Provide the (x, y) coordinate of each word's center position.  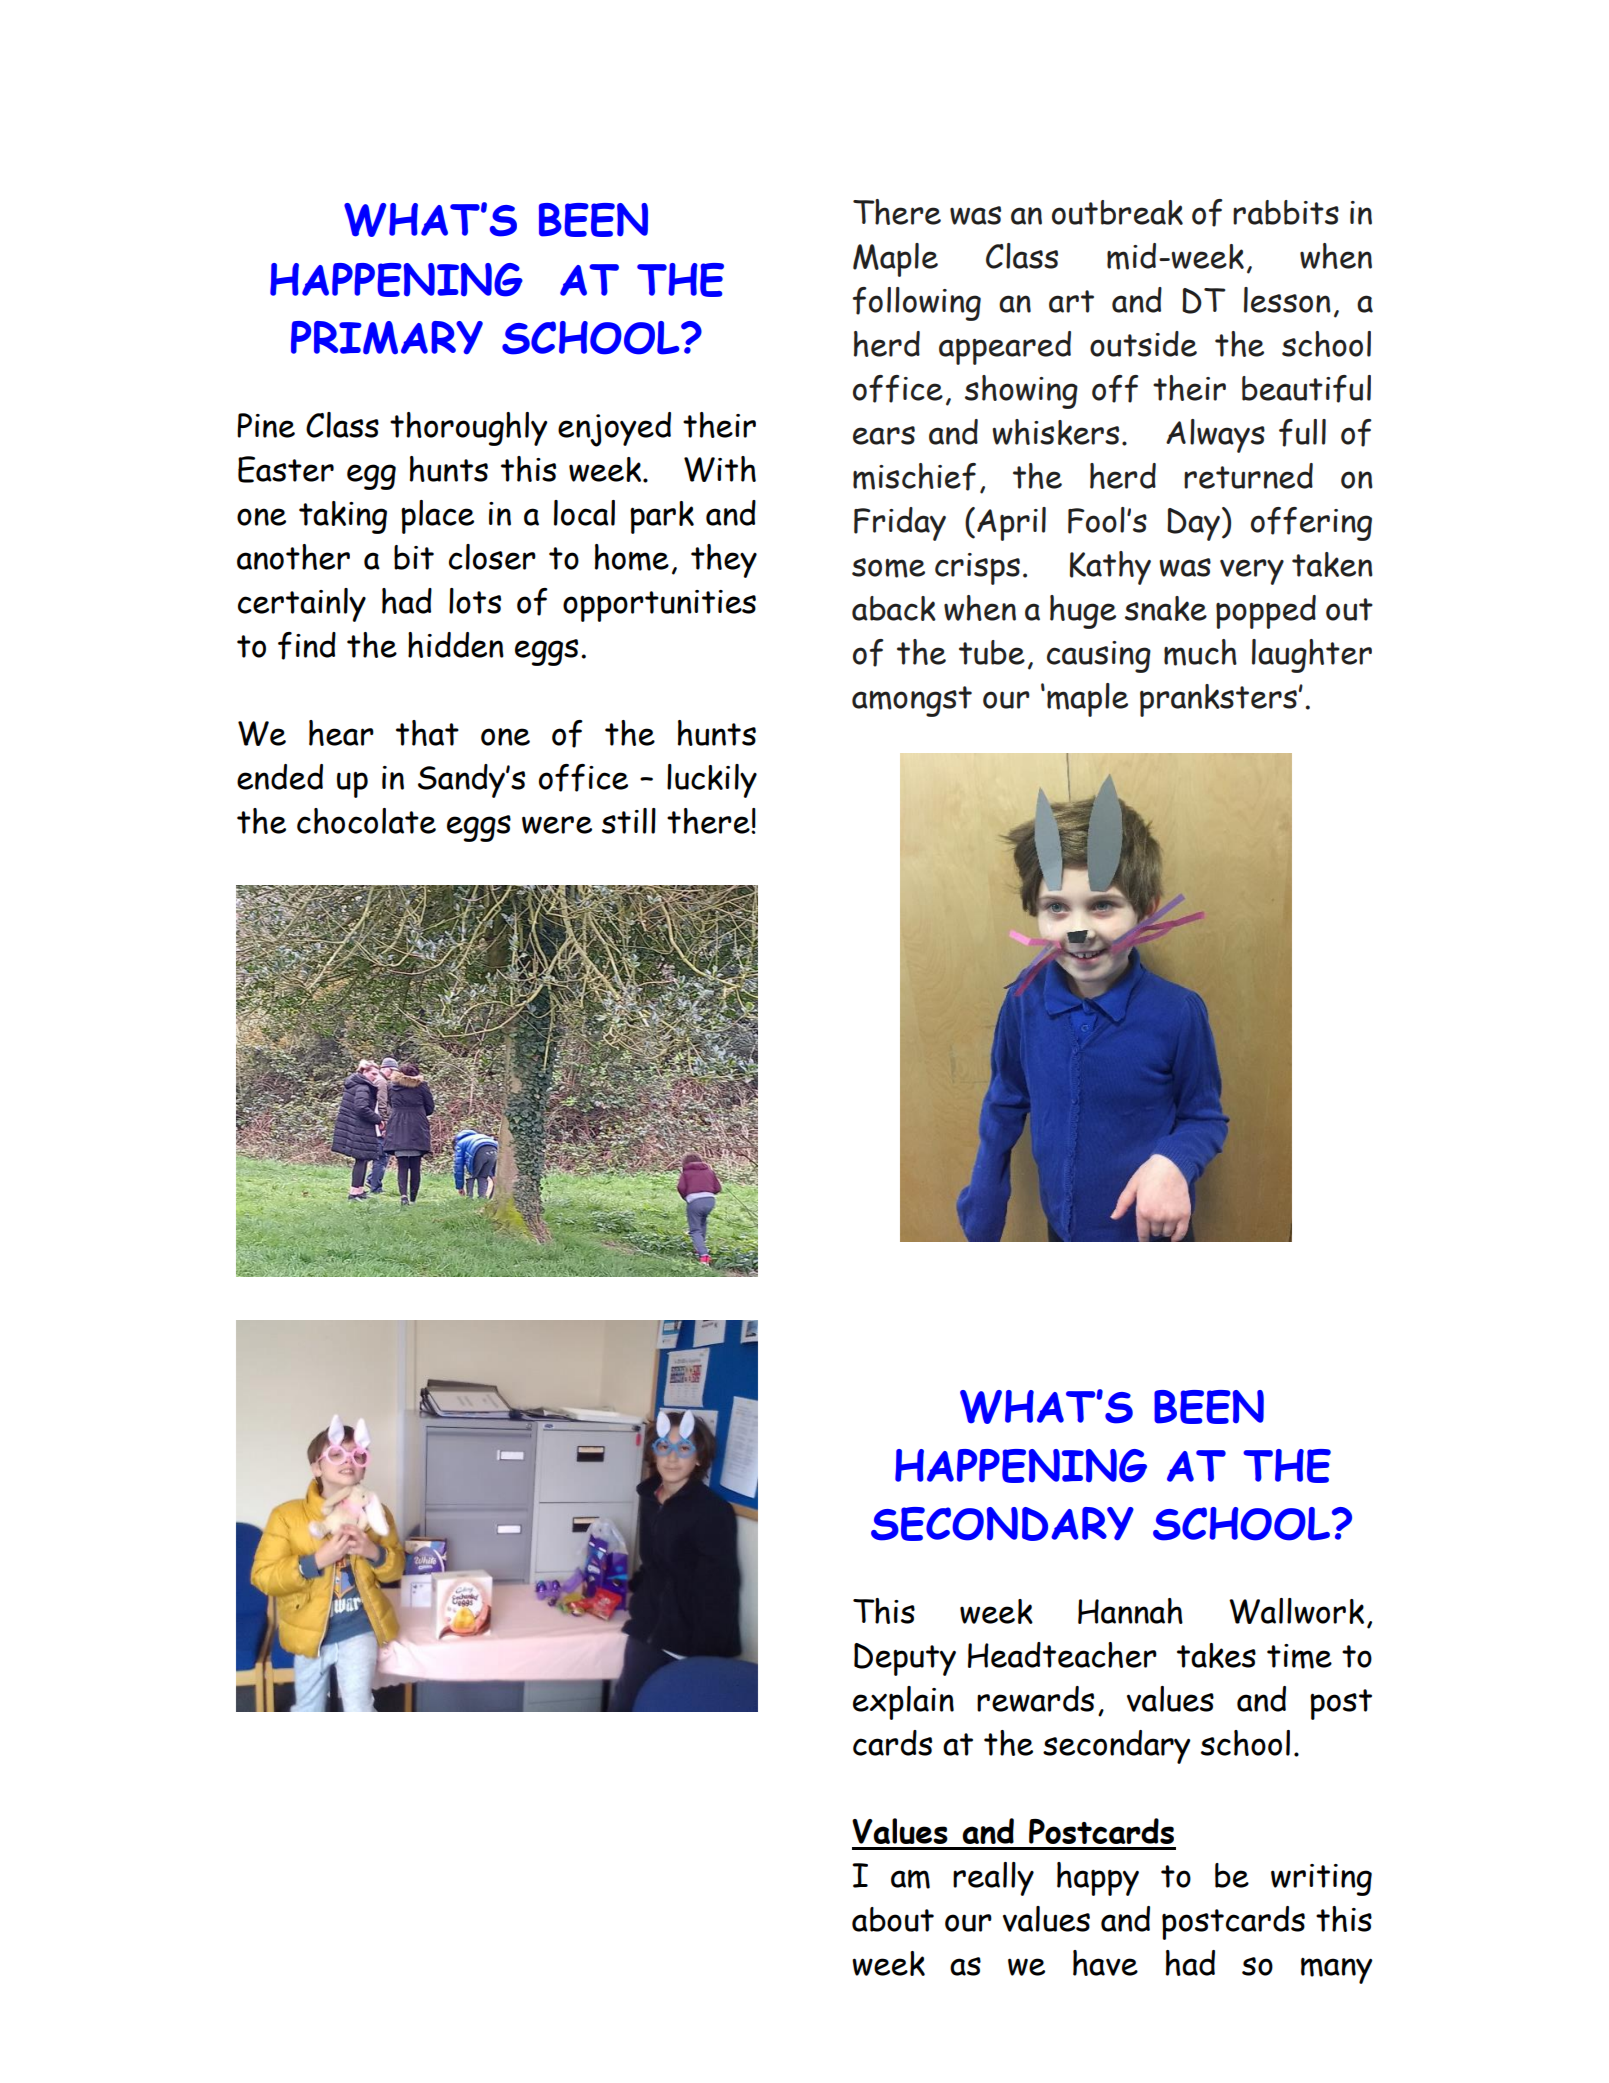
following (916, 304)
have (1105, 1963)
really (993, 1879)
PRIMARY (387, 338)
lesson (1287, 300)
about (893, 1919)
